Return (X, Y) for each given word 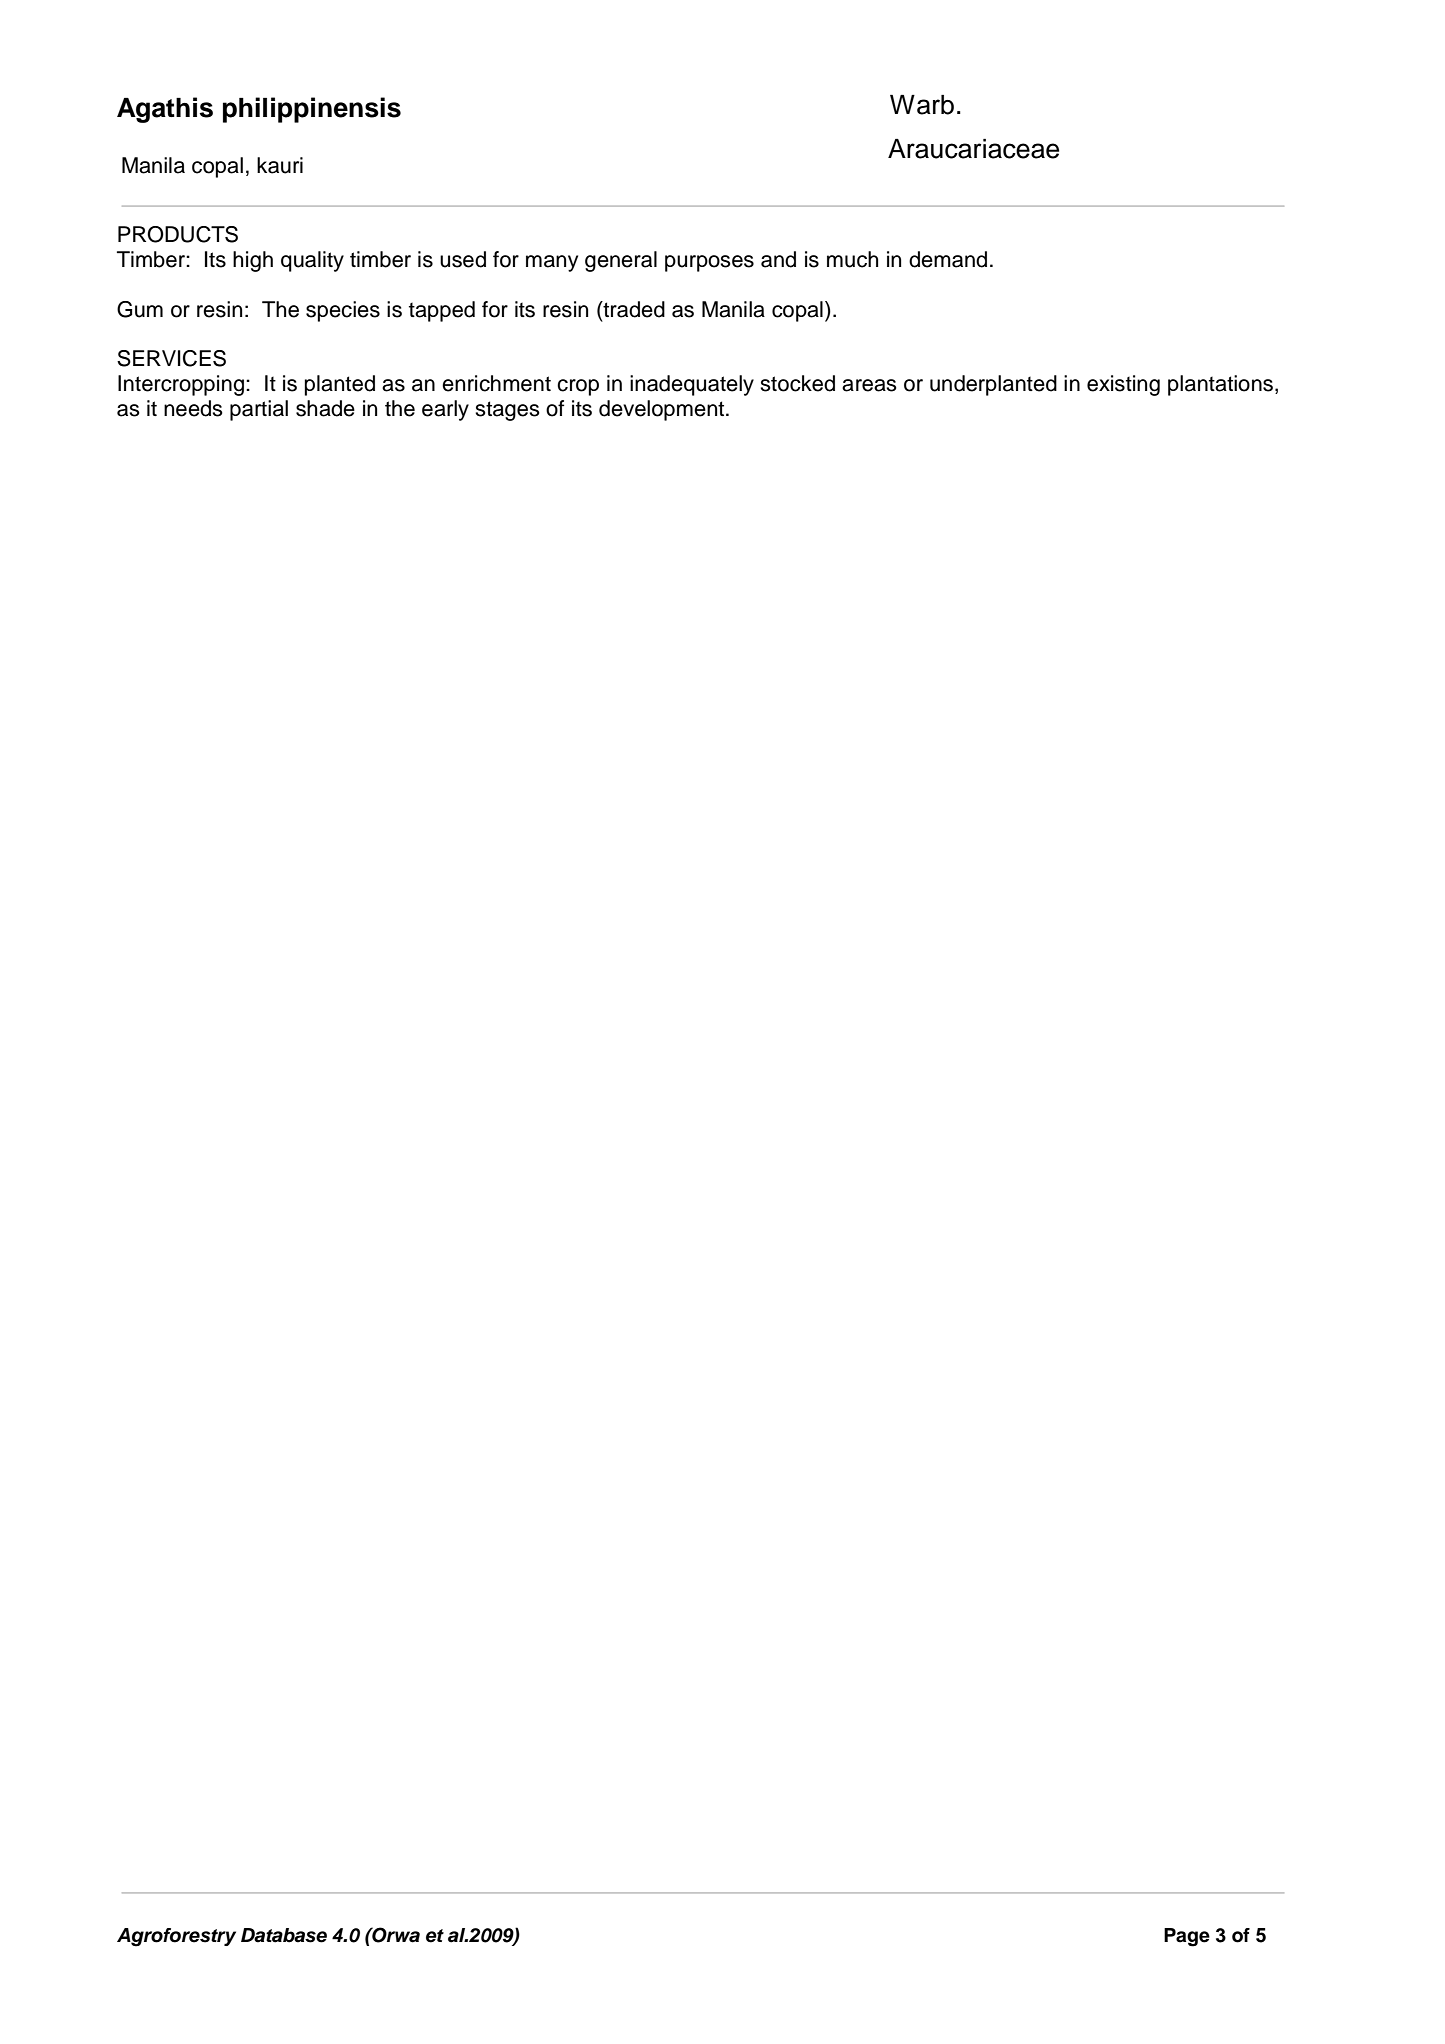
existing (1123, 385)
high (253, 261)
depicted (922, 101)
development (663, 410)
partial (259, 410)
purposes (709, 263)
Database (284, 1935)
